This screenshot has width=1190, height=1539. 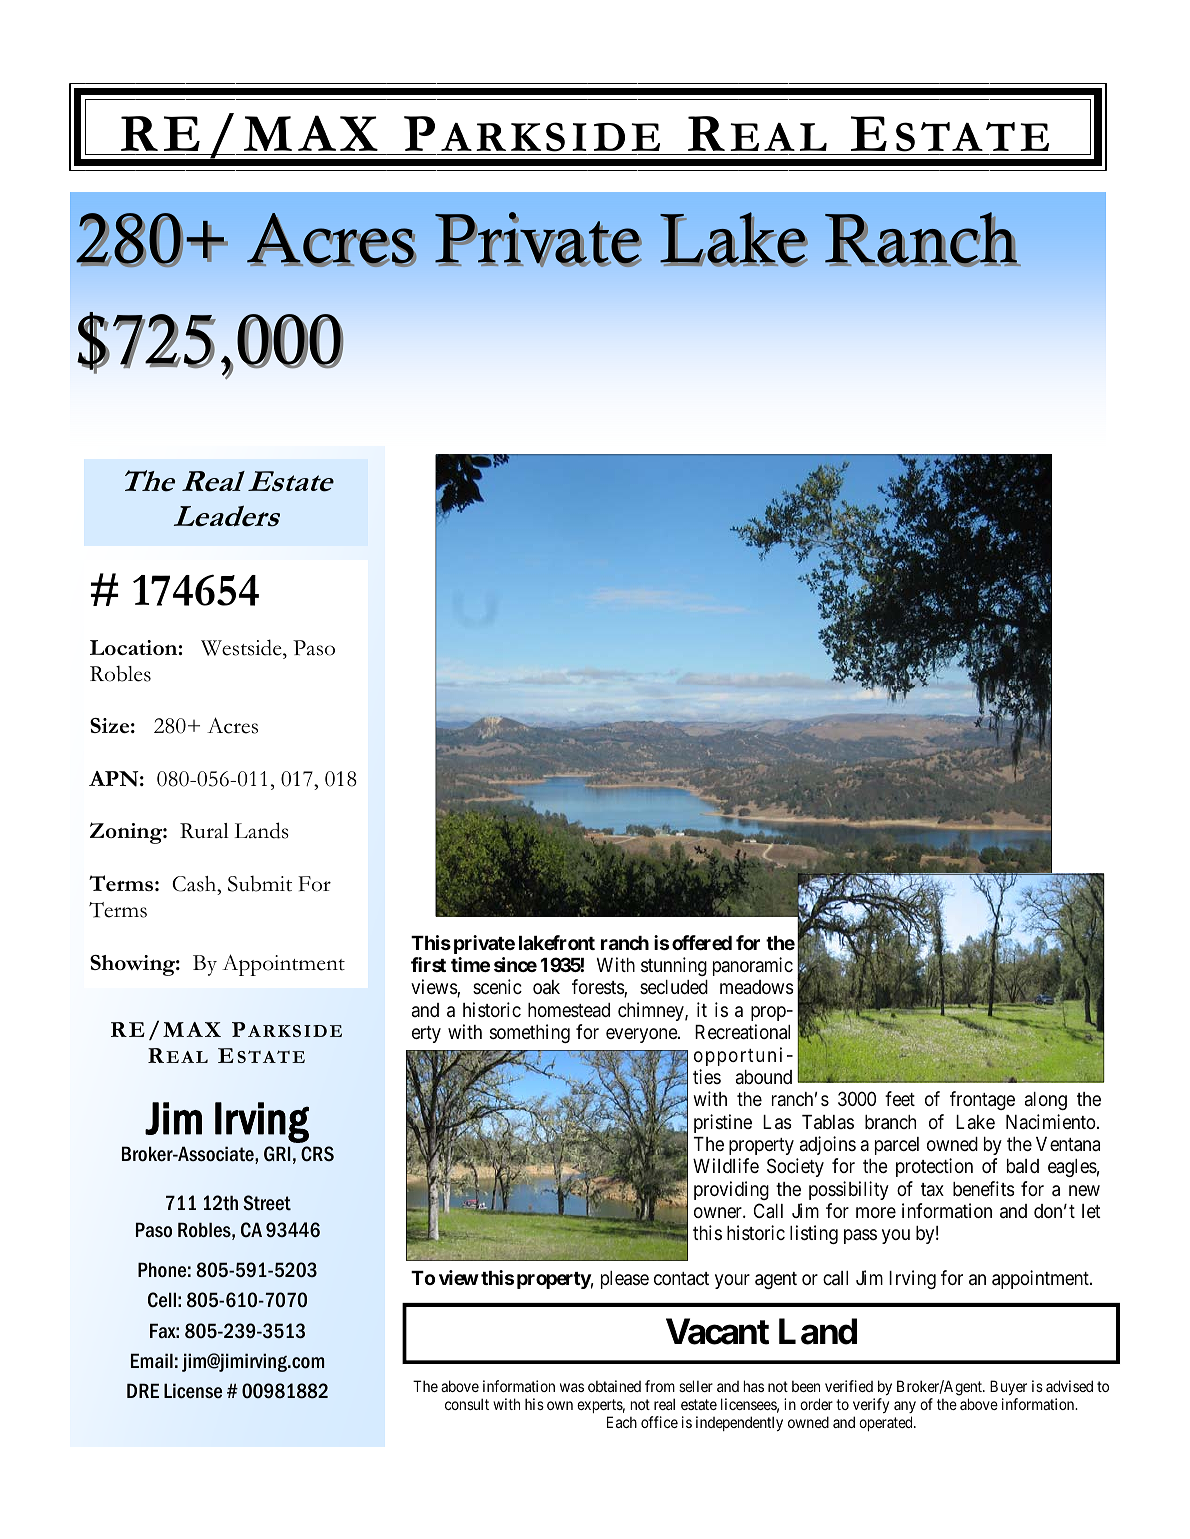 I want to click on Street, so click(x=267, y=1203).
